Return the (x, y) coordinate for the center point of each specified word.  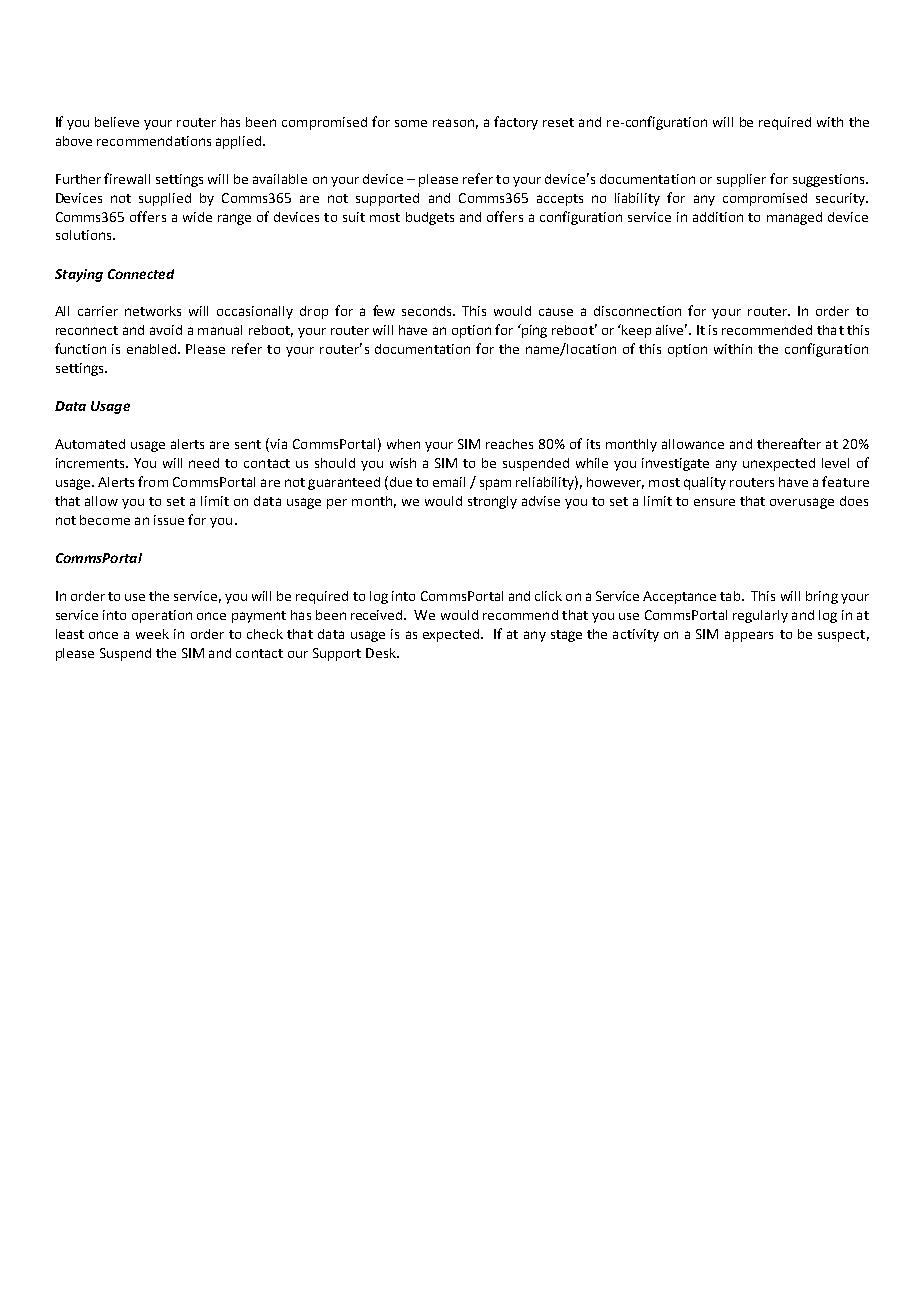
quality (705, 483)
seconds (428, 311)
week (152, 634)
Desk (382, 653)
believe (117, 122)
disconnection (637, 311)
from (153, 481)
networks (153, 311)
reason (453, 123)
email (449, 482)
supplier (741, 180)
